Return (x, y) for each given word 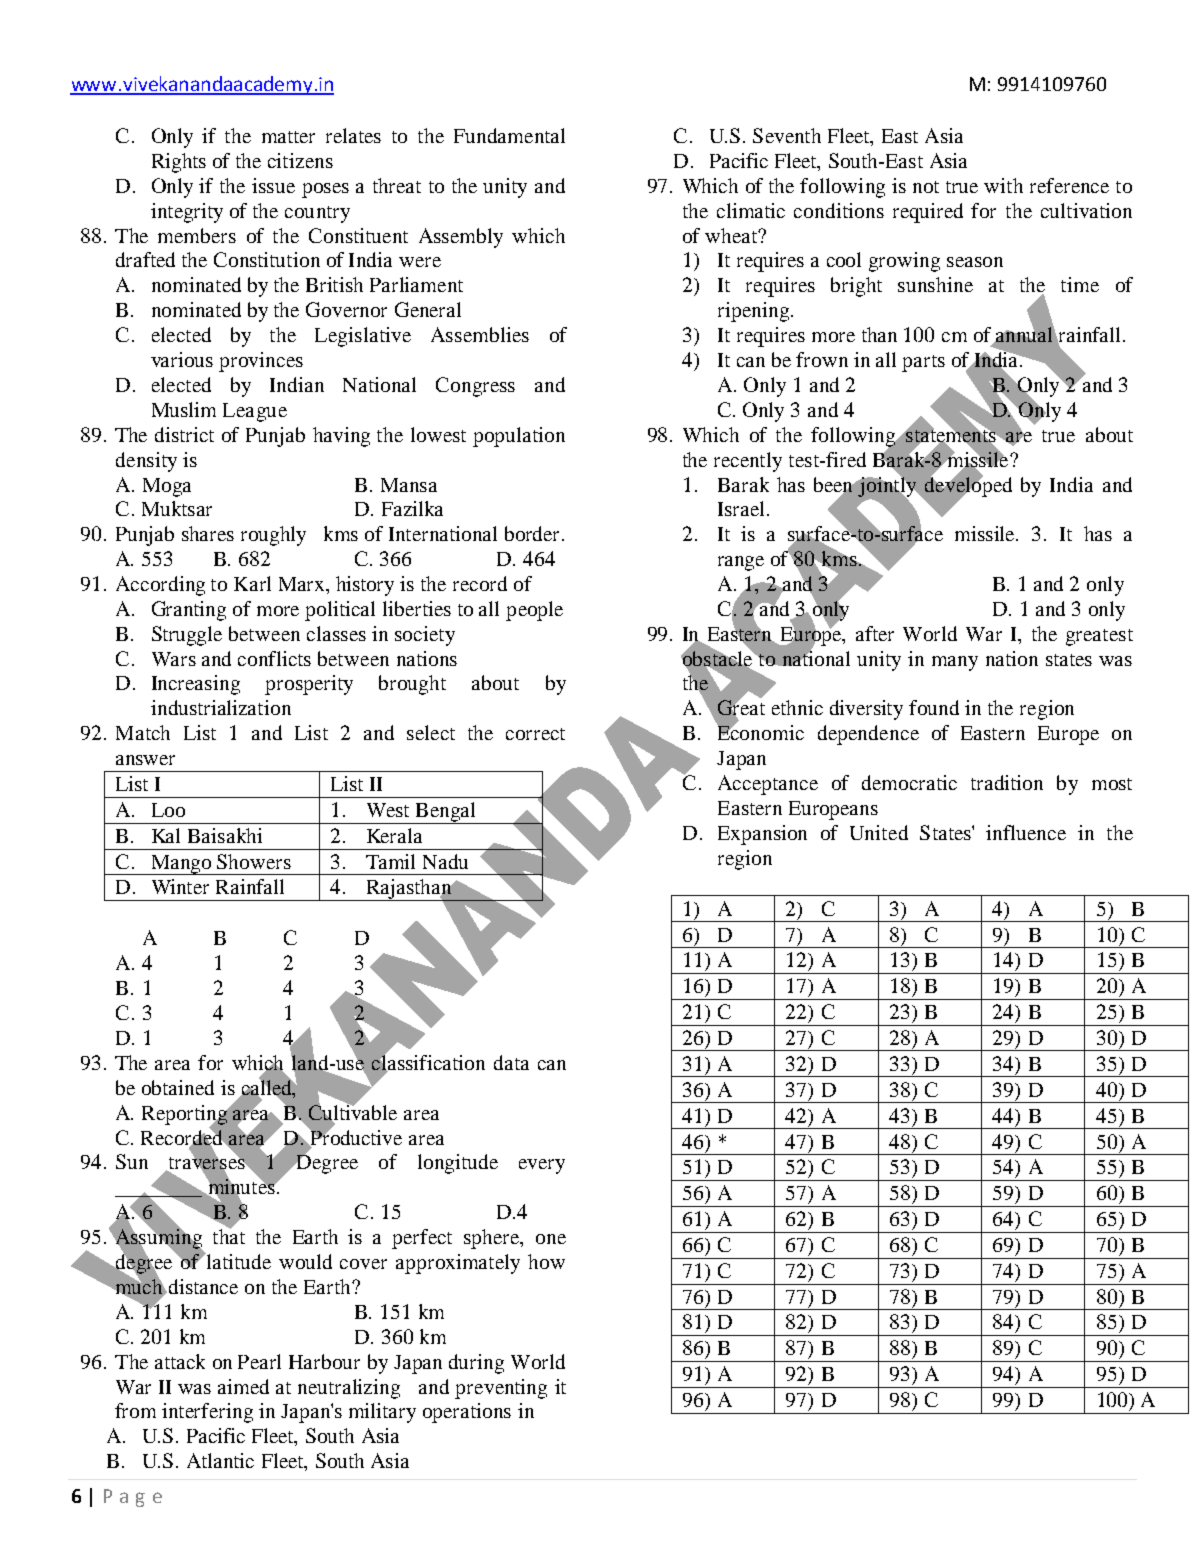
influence (1026, 832)
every (542, 1166)
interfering (207, 1413)
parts (923, 363)
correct (535, 734)
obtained (178, 1087)
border (534, 533)
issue (273, 185)
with (1003, 185)
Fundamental (509, 135)
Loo (168, 810)
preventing (501, 1389)
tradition (1007, 782)
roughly (273, 536)
